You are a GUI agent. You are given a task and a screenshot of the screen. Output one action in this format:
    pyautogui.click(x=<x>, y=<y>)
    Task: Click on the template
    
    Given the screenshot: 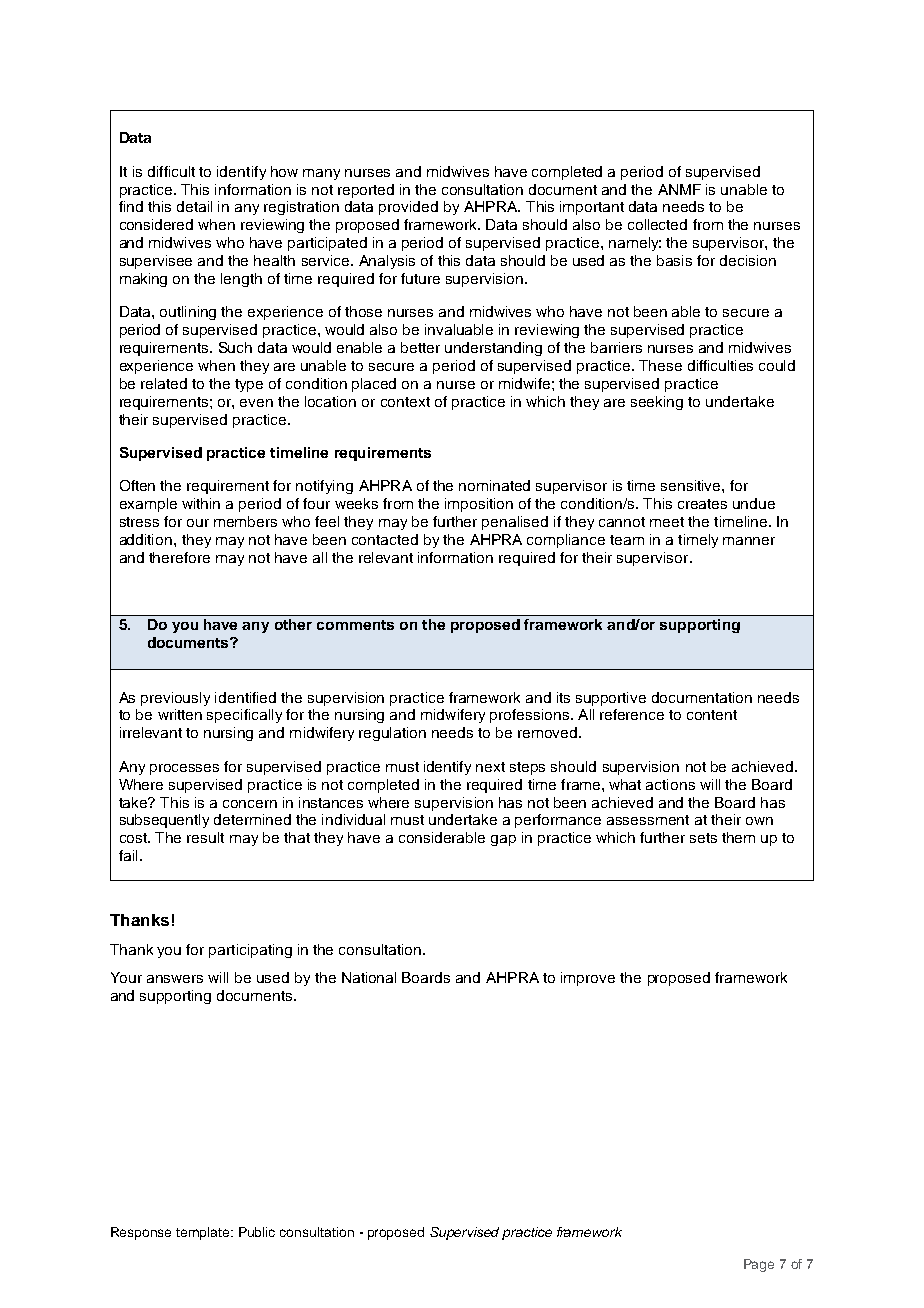 What is the action you would take?
    pyautogui.click(x=204, y=1233)
